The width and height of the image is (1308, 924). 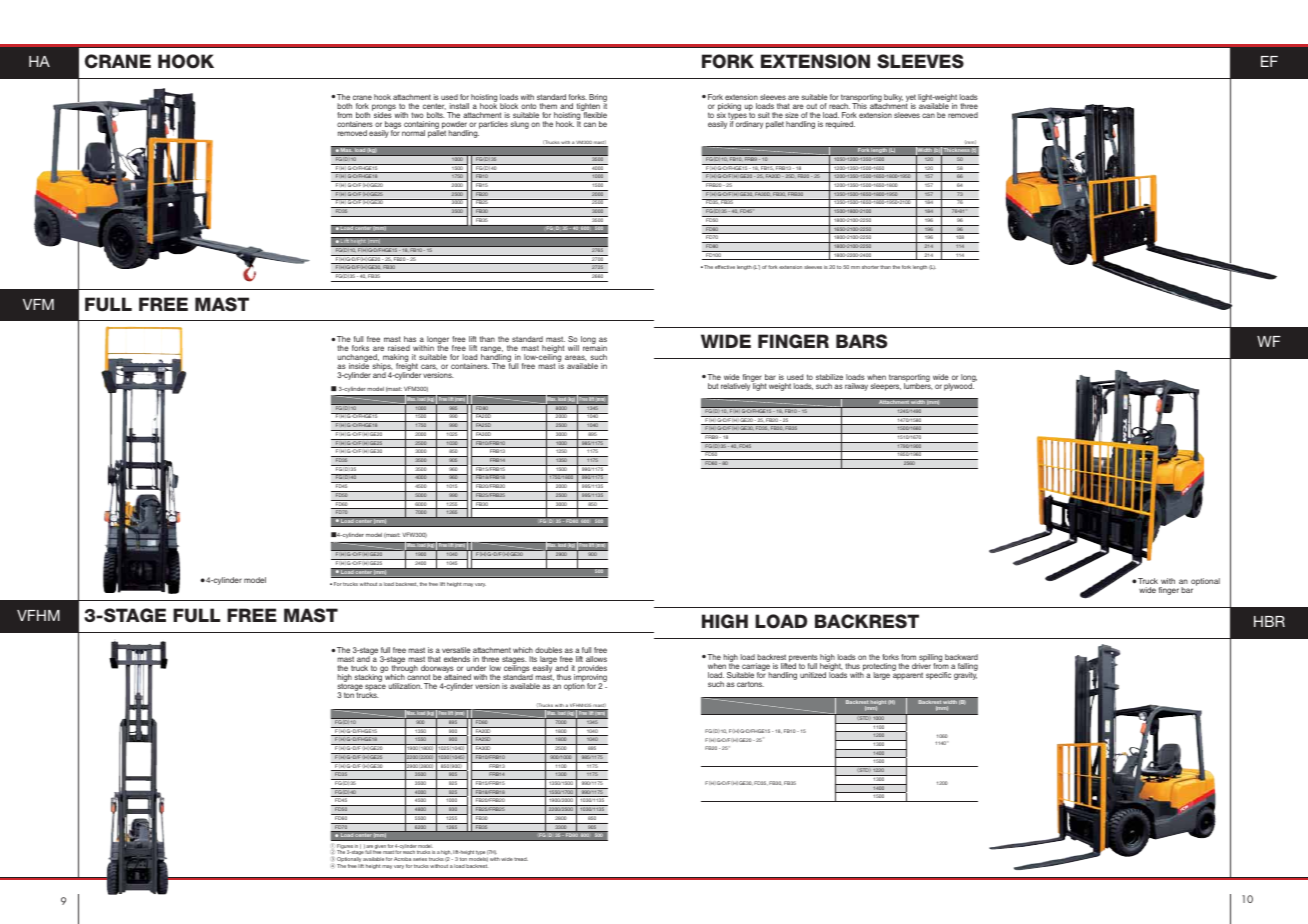 I want to click on gravity, so click(x=965, y=675).
